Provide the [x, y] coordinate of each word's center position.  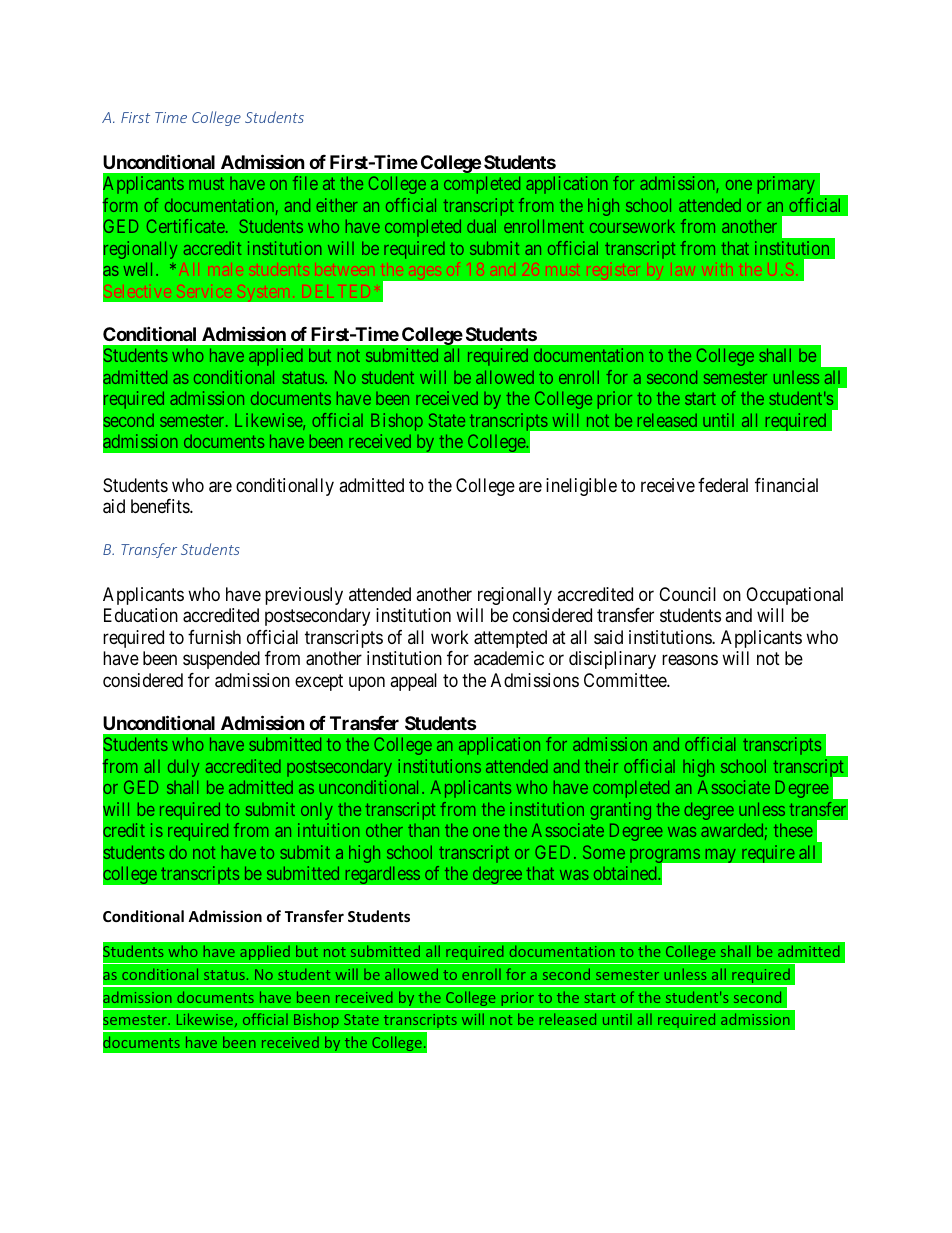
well [140, 269]
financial [786, 485]
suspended [221, 660]
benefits [161, 506]
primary [786, 185]
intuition [328, 830]
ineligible [581, 487]
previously [304, 596]
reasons [690, 660]
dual [481, 226]
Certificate [187, 226]
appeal [413, 682]
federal [723, 485]
